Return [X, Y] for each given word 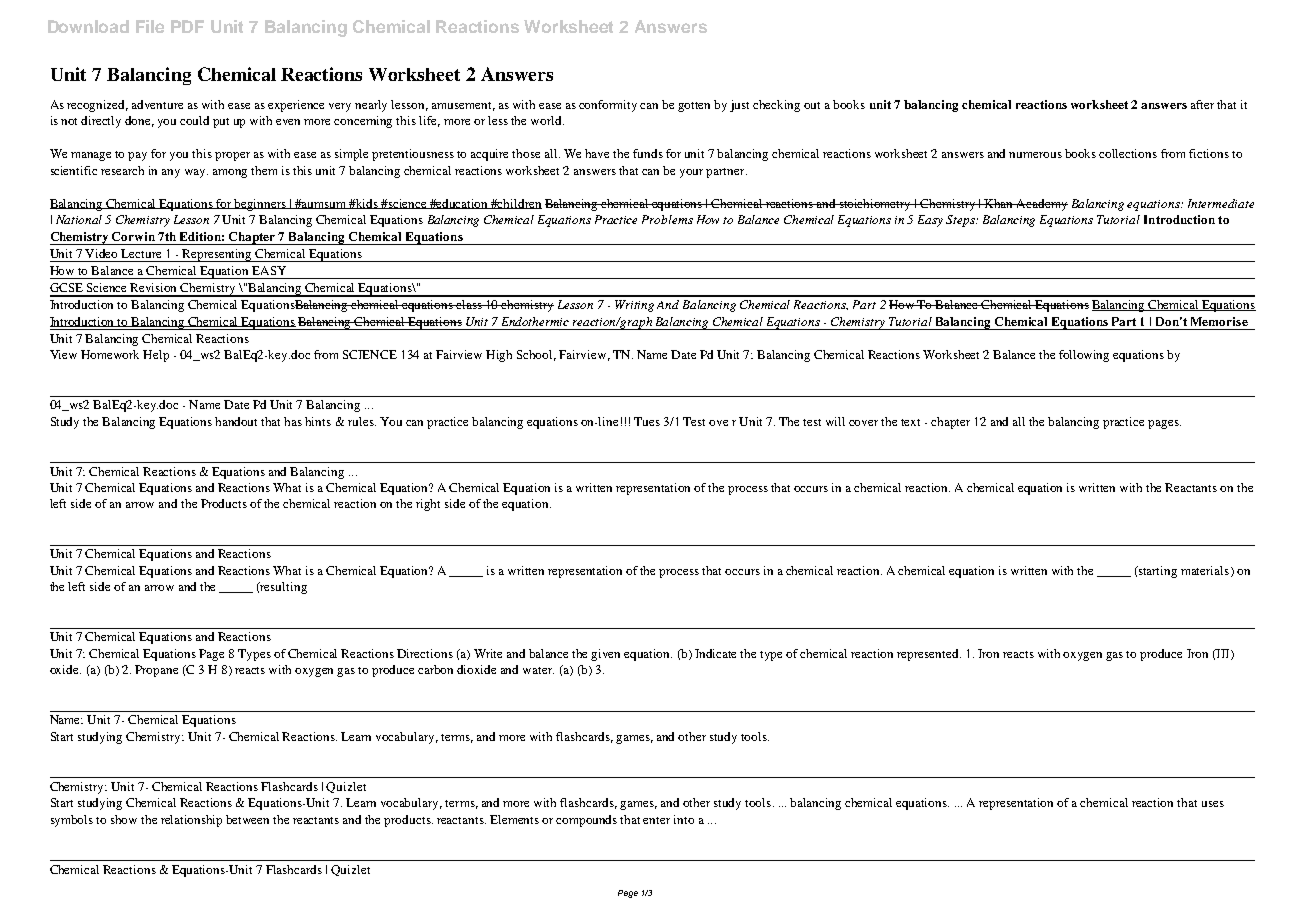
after [1202, 104]
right [428, 505]
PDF [187, 26]
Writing [634, 306]
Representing [218, 255]
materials [1206, 571]
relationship [191, 821]
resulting [283, 588]
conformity [608, 106]
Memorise [1219, 321]
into [684, 819]
